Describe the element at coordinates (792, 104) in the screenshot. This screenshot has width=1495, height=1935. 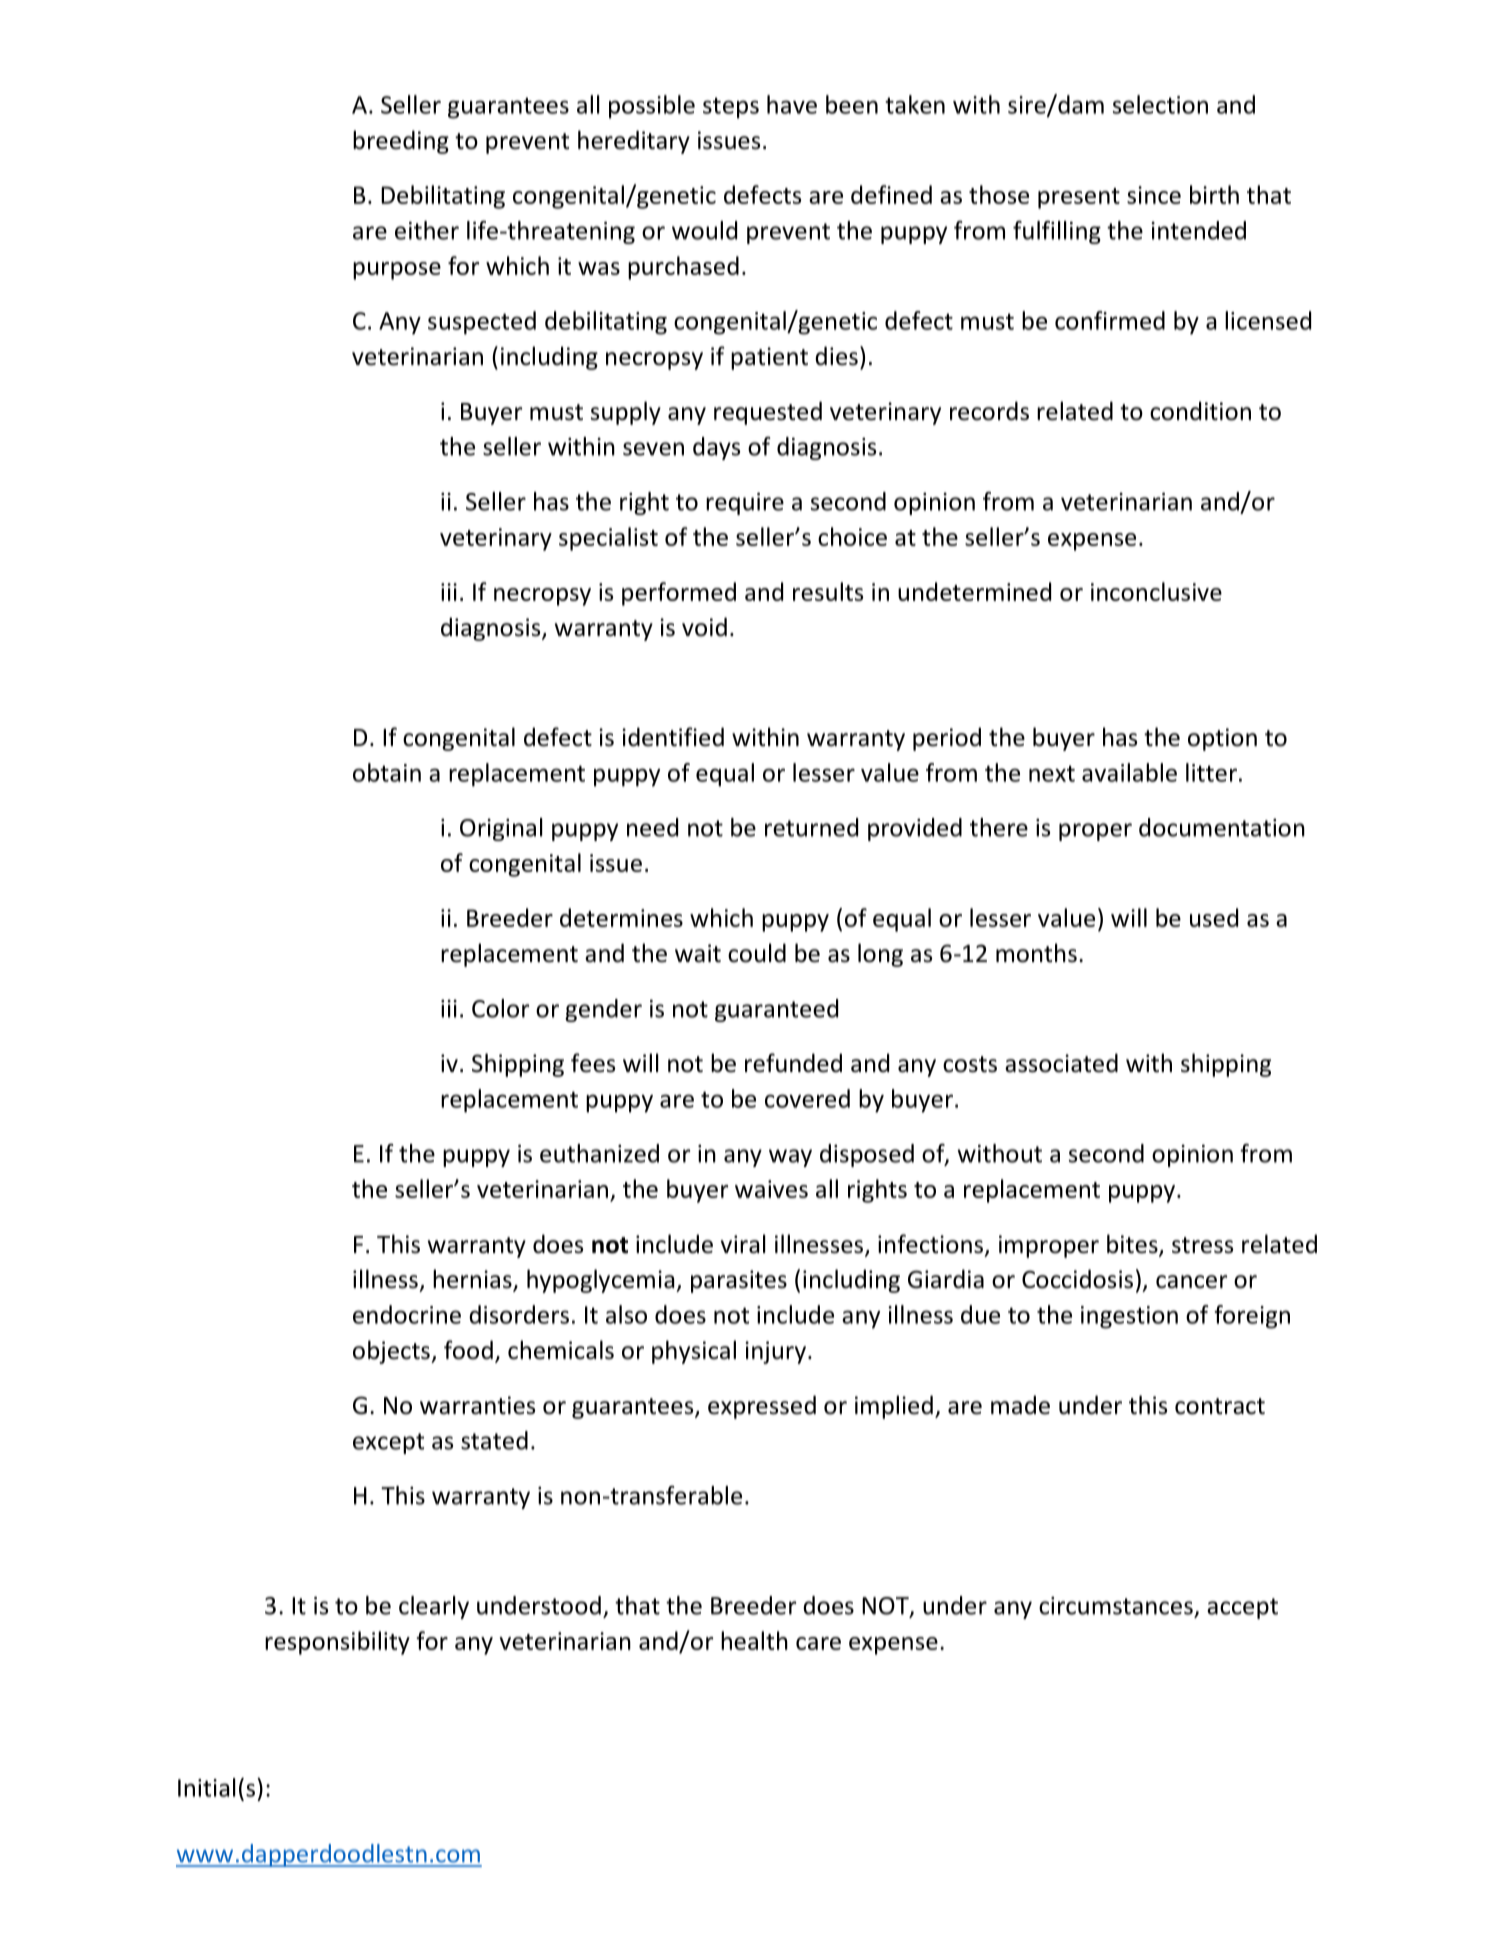
I see `have` at that location.
